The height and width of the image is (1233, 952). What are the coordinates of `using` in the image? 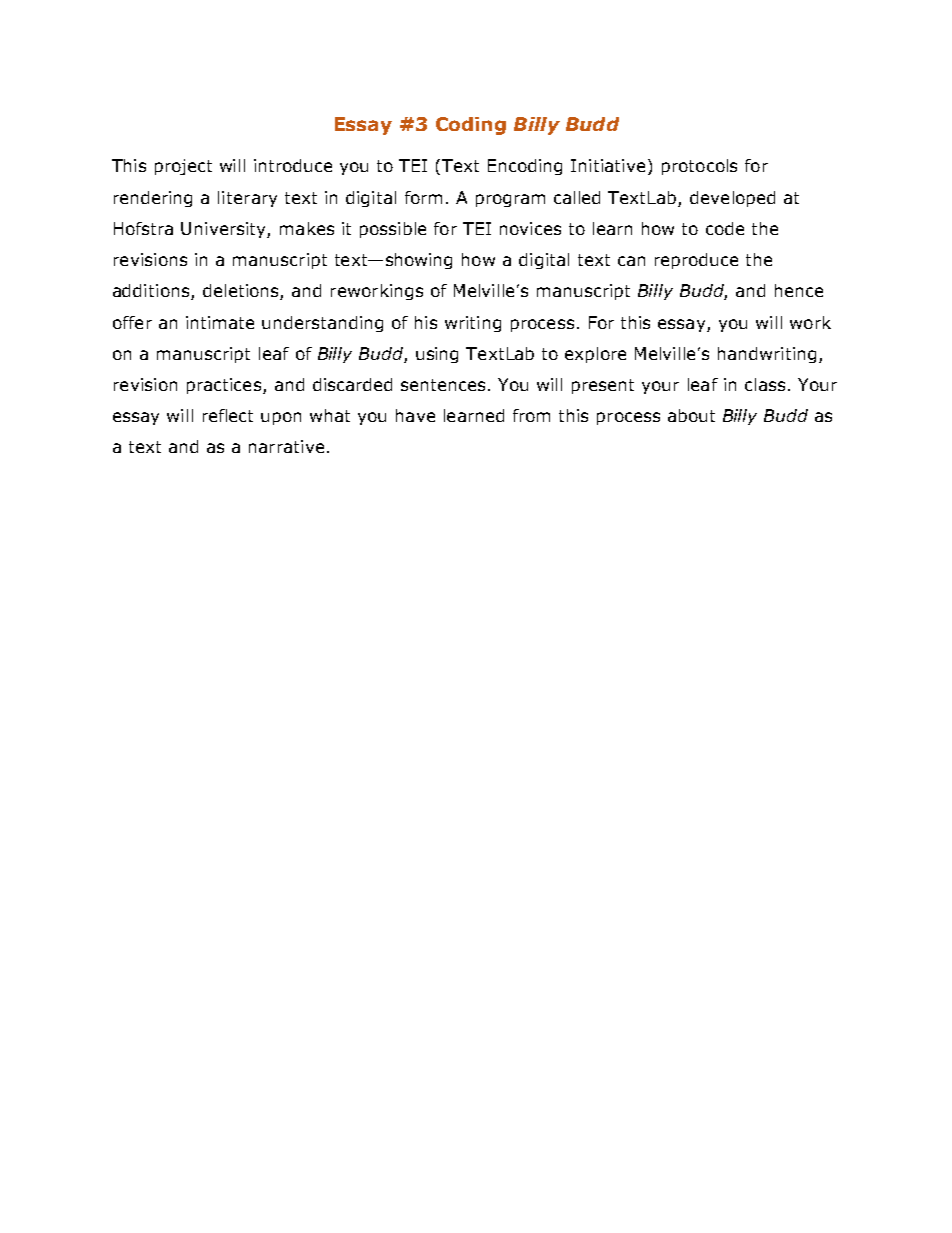 It's located at (437, 355).
